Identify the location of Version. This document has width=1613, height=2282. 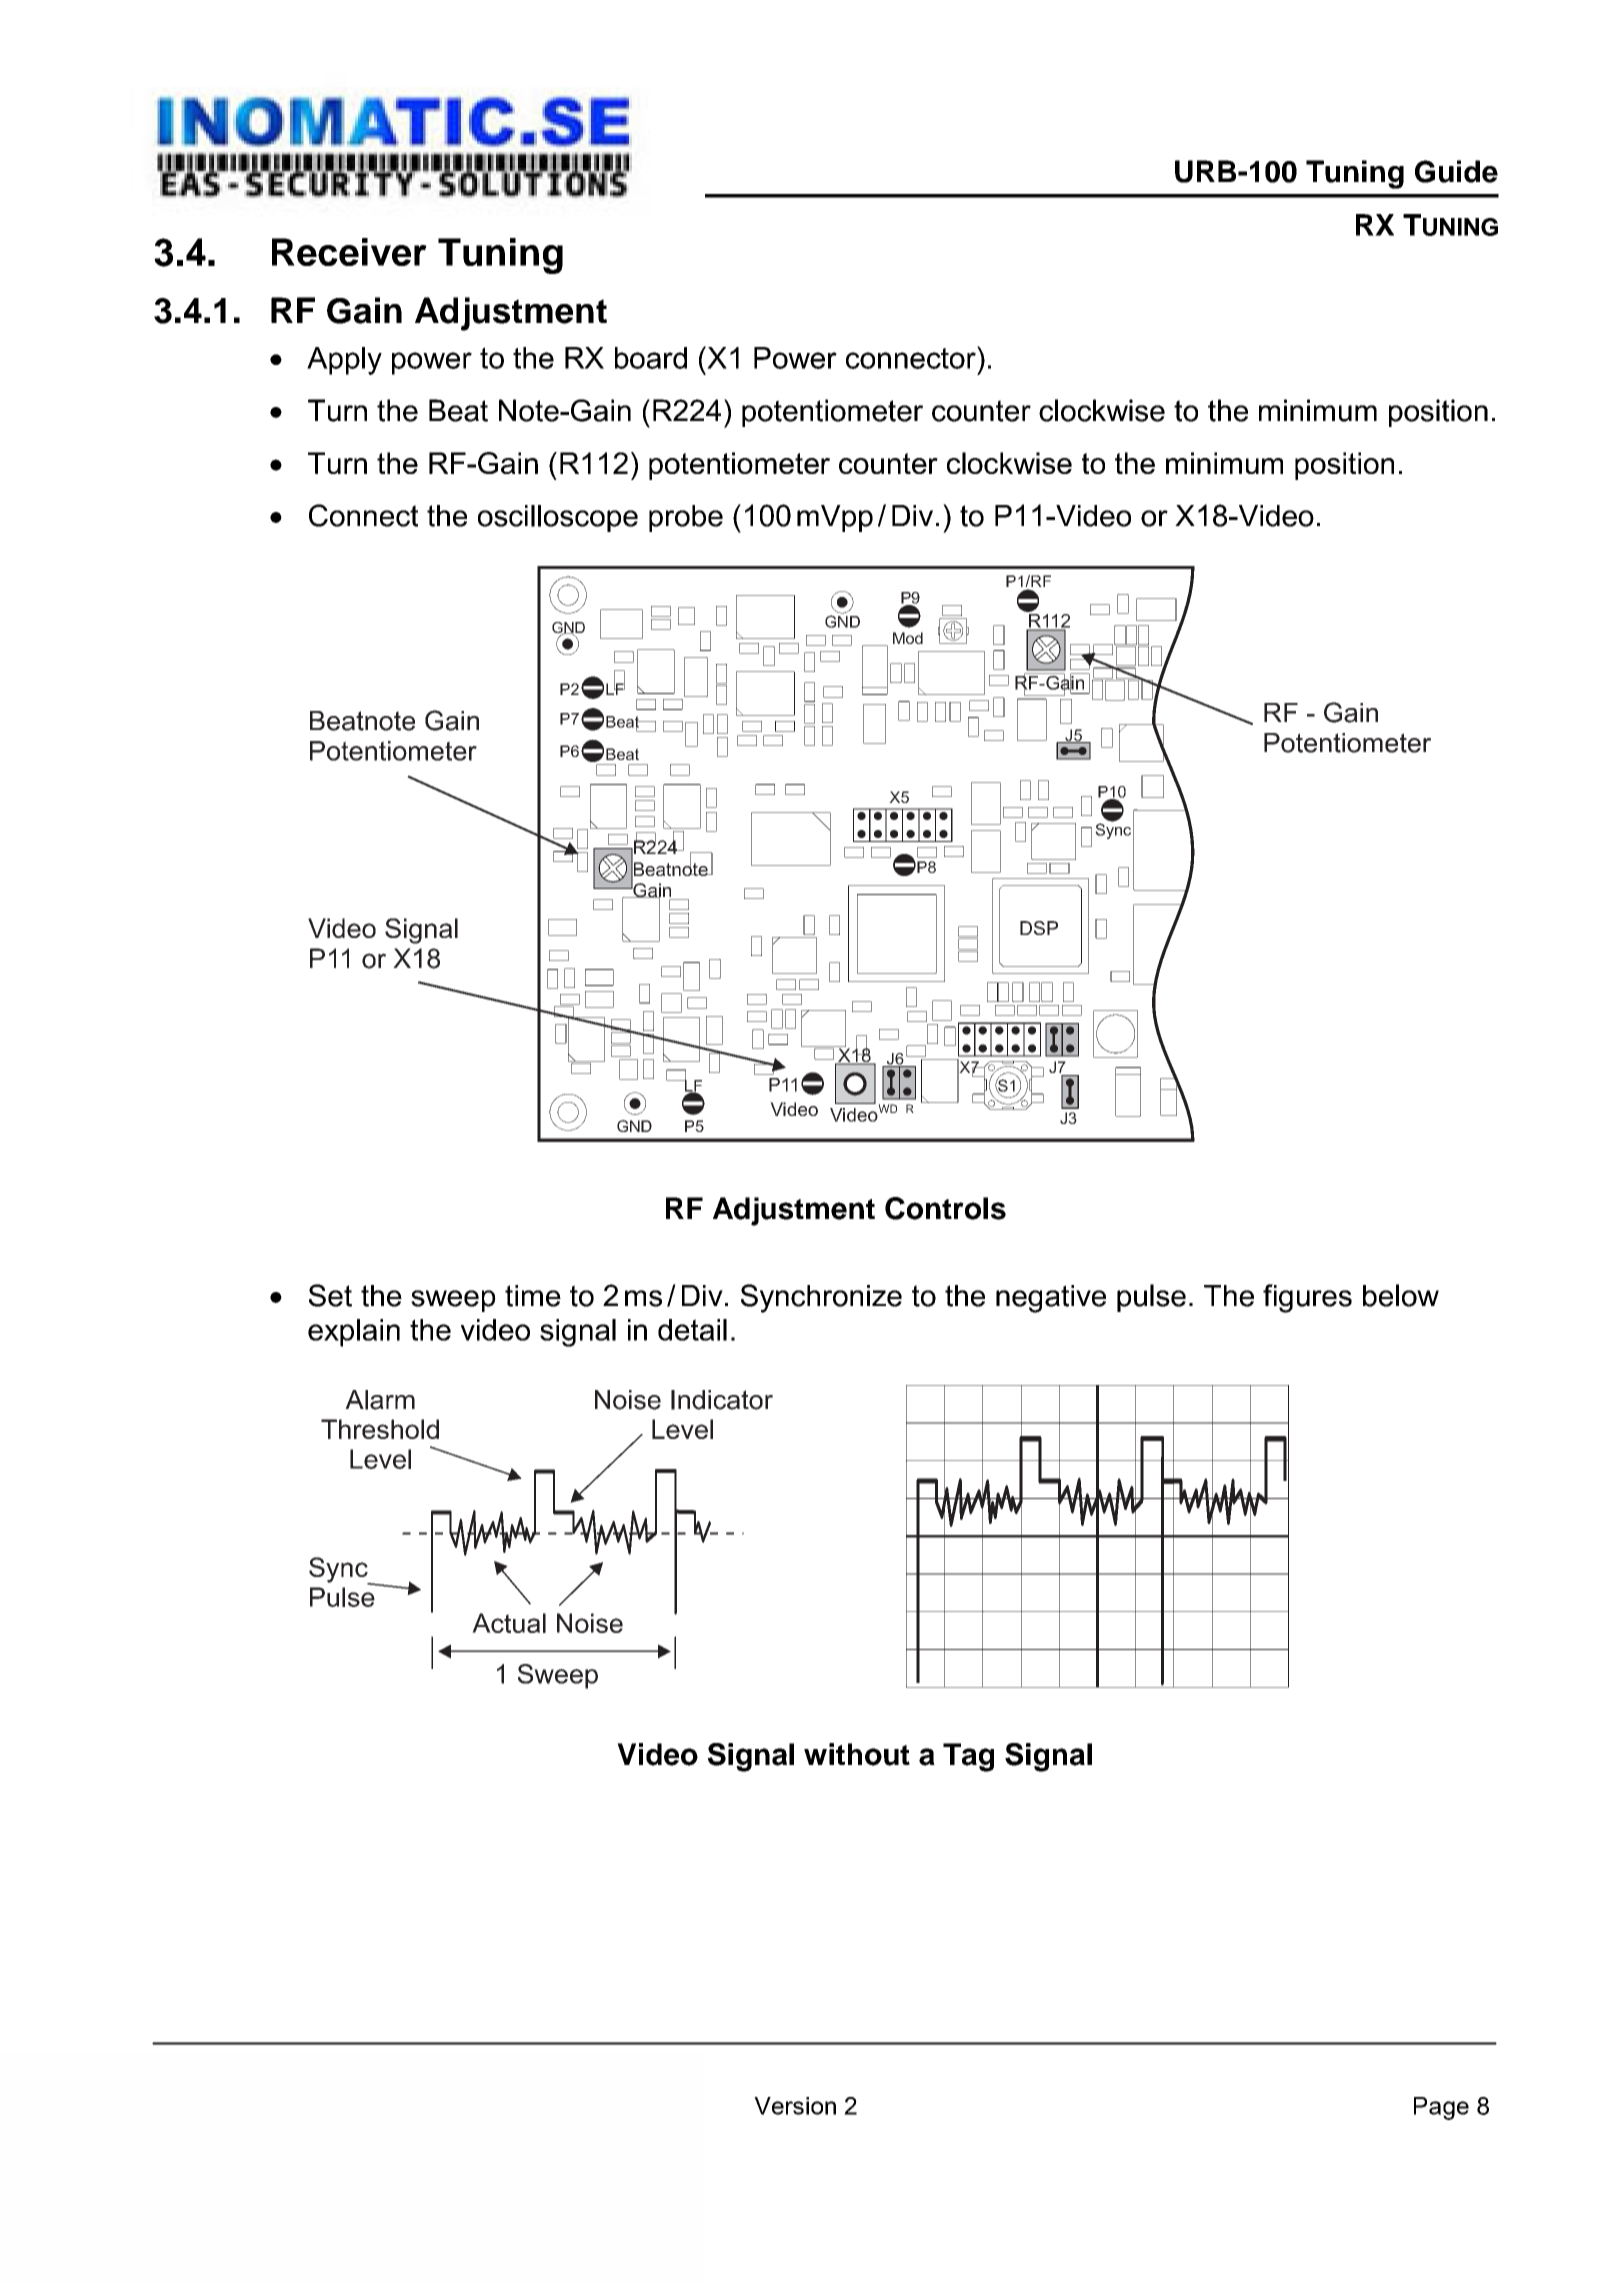
(795, 2106).
